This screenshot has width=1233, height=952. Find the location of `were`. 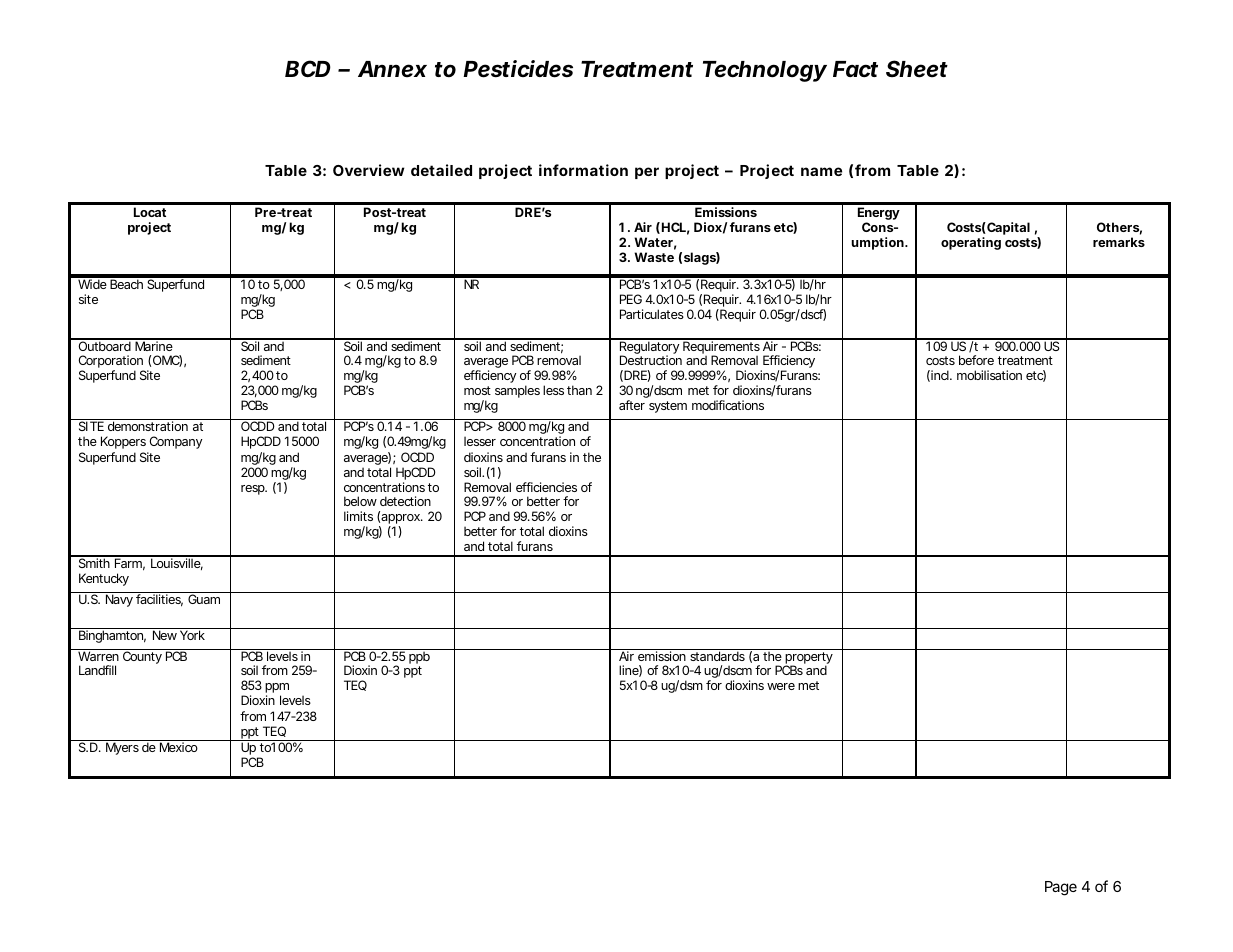

were is located at coordinates (781, 686).
